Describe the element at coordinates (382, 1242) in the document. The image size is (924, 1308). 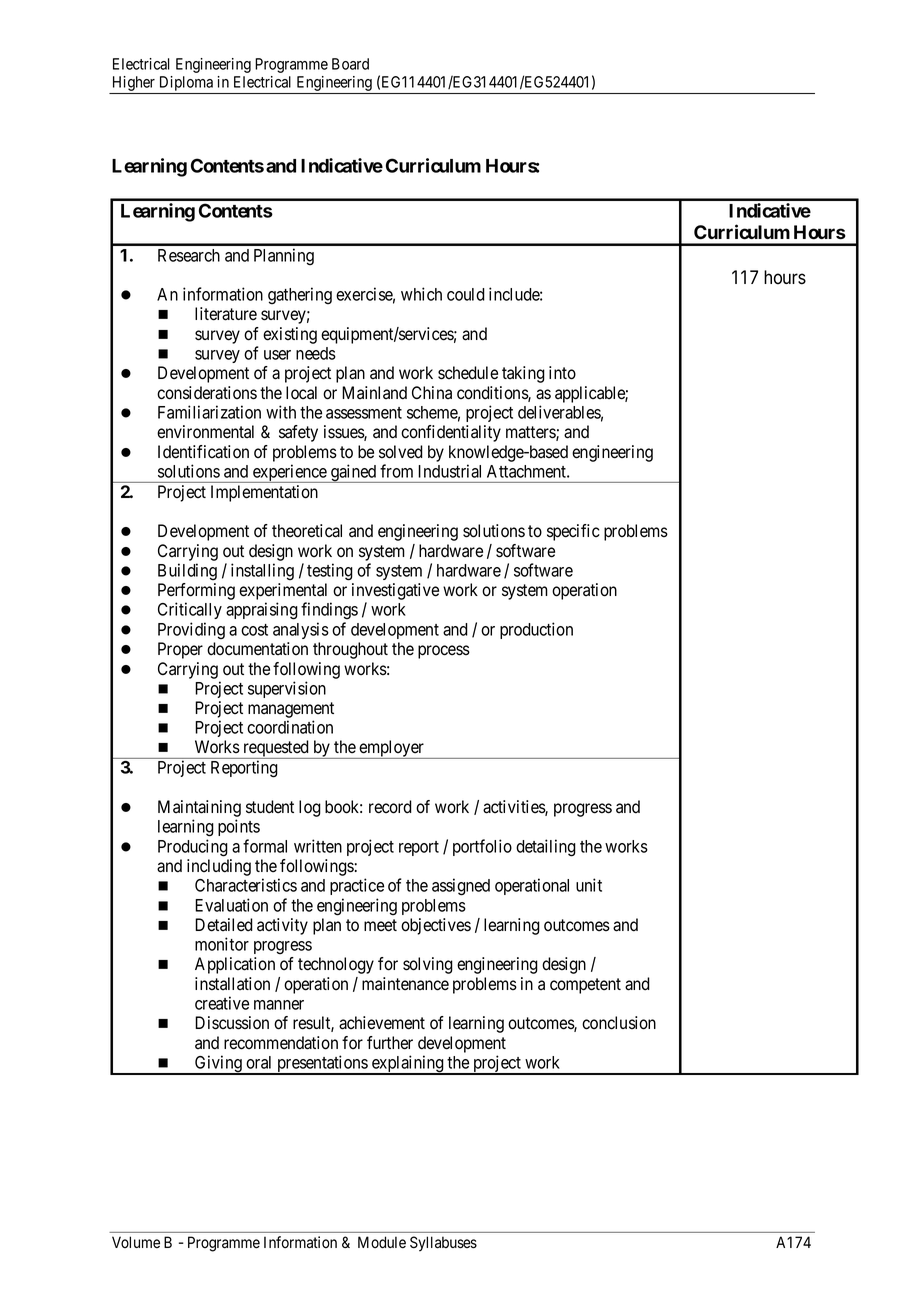
I see `Module` at that location.
